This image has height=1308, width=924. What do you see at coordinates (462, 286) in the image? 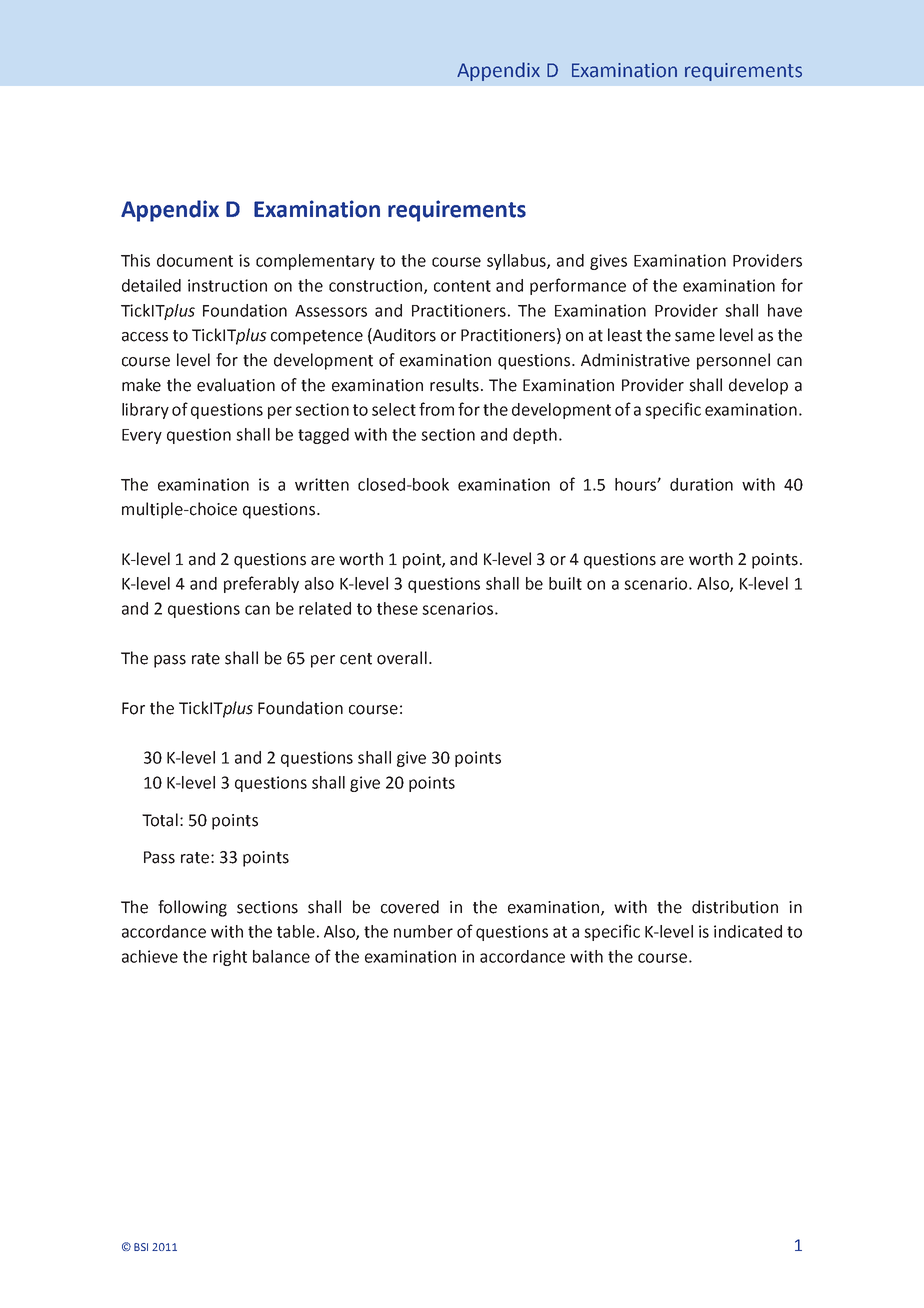
I see `content` at bounding box center [462, 286].
